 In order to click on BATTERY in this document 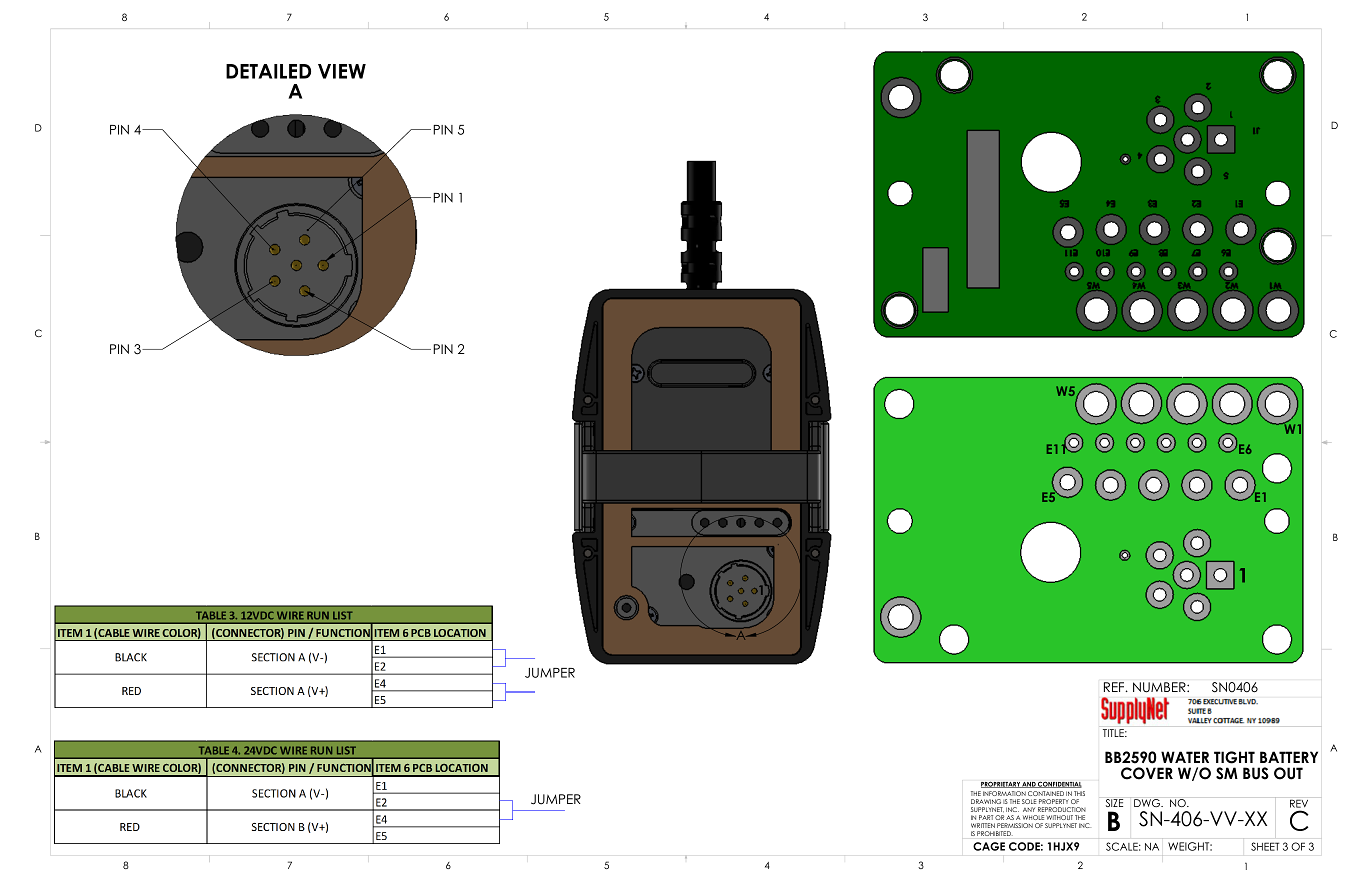, I will do `click(1289, 757)`.
